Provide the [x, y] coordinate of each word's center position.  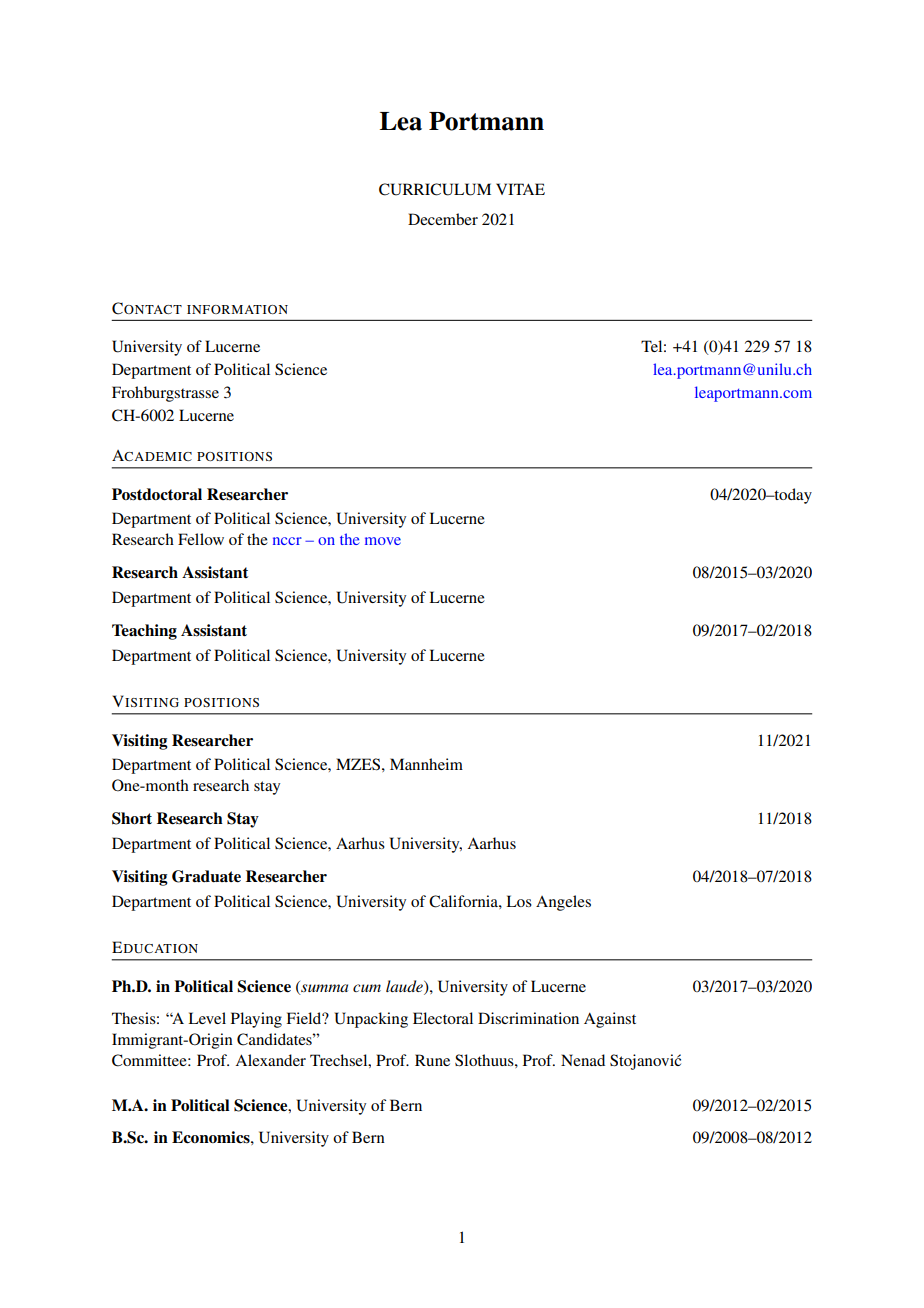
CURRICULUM [435, 189]
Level [207, 1018]
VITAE [520, 189]
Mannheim [426, 764]
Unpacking [371, 1020]
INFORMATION [237, 309]
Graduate [206, 876]
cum [367, 988]
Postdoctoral [157, 494]
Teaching [144, 632]
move [383, 541]
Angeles [563, 903]
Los [519, 901]
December [443, 219]
